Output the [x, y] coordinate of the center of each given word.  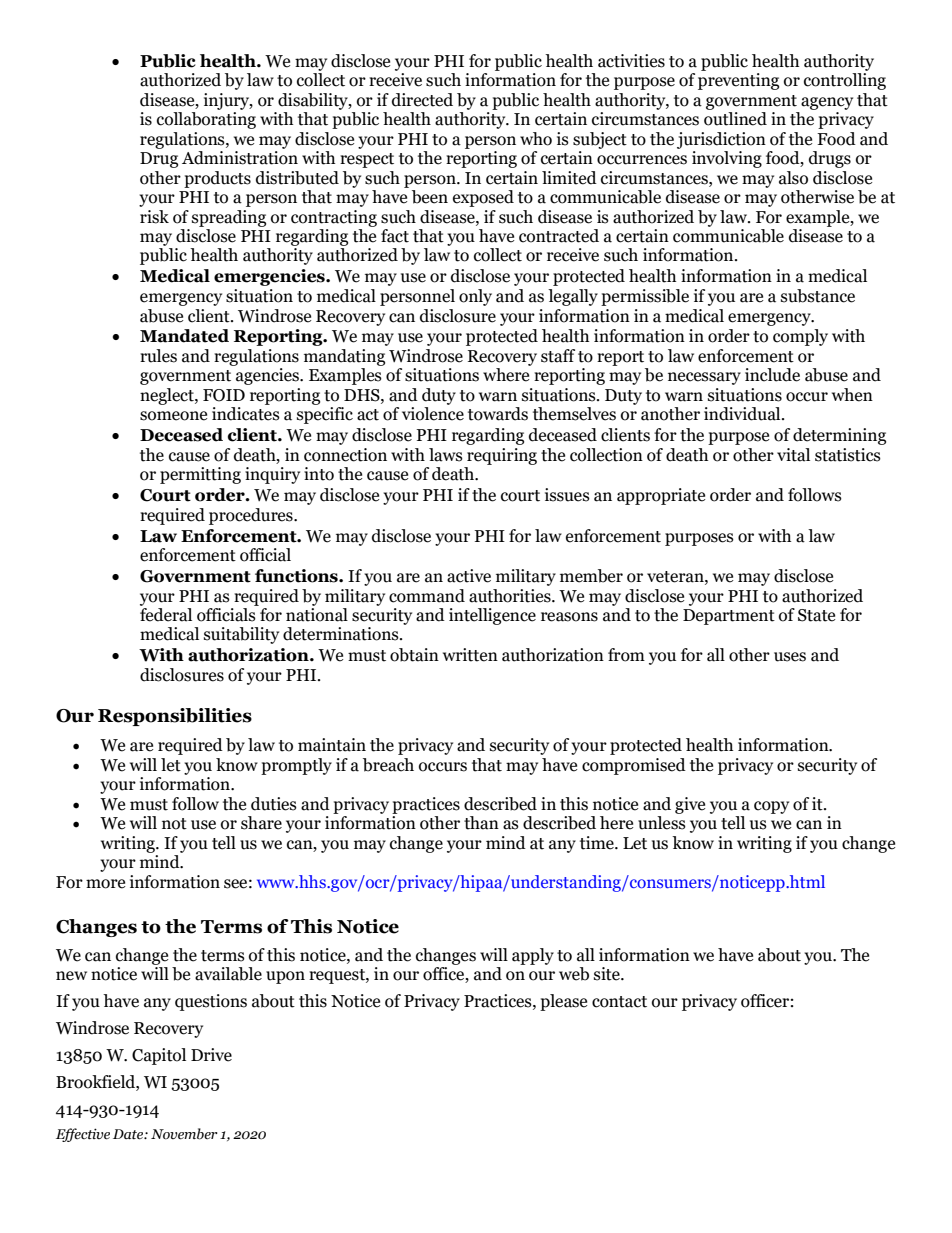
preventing [738, 81]
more [105, 884]
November [184, 1134]
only [475, 297]
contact [619, 1002]
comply [800, 337]
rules [158, 356]
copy [771, 807]
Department [729, 617]
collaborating [206, 120]
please [563, 1002]
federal [166, 615]
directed [422, 100]
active [469, 576]
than [481, 823]
